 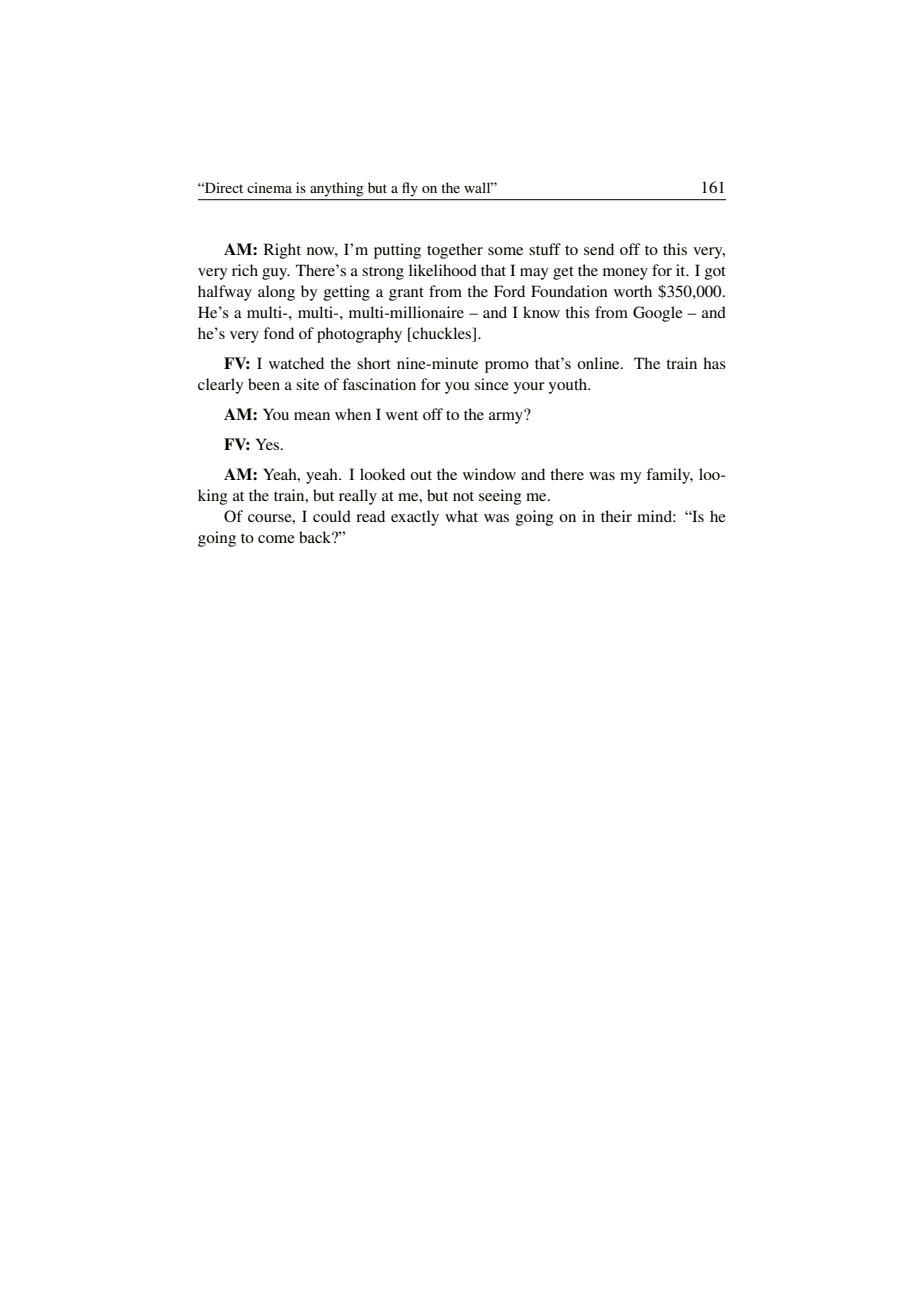 I want to click on watched, so click(x=296, y=363).
